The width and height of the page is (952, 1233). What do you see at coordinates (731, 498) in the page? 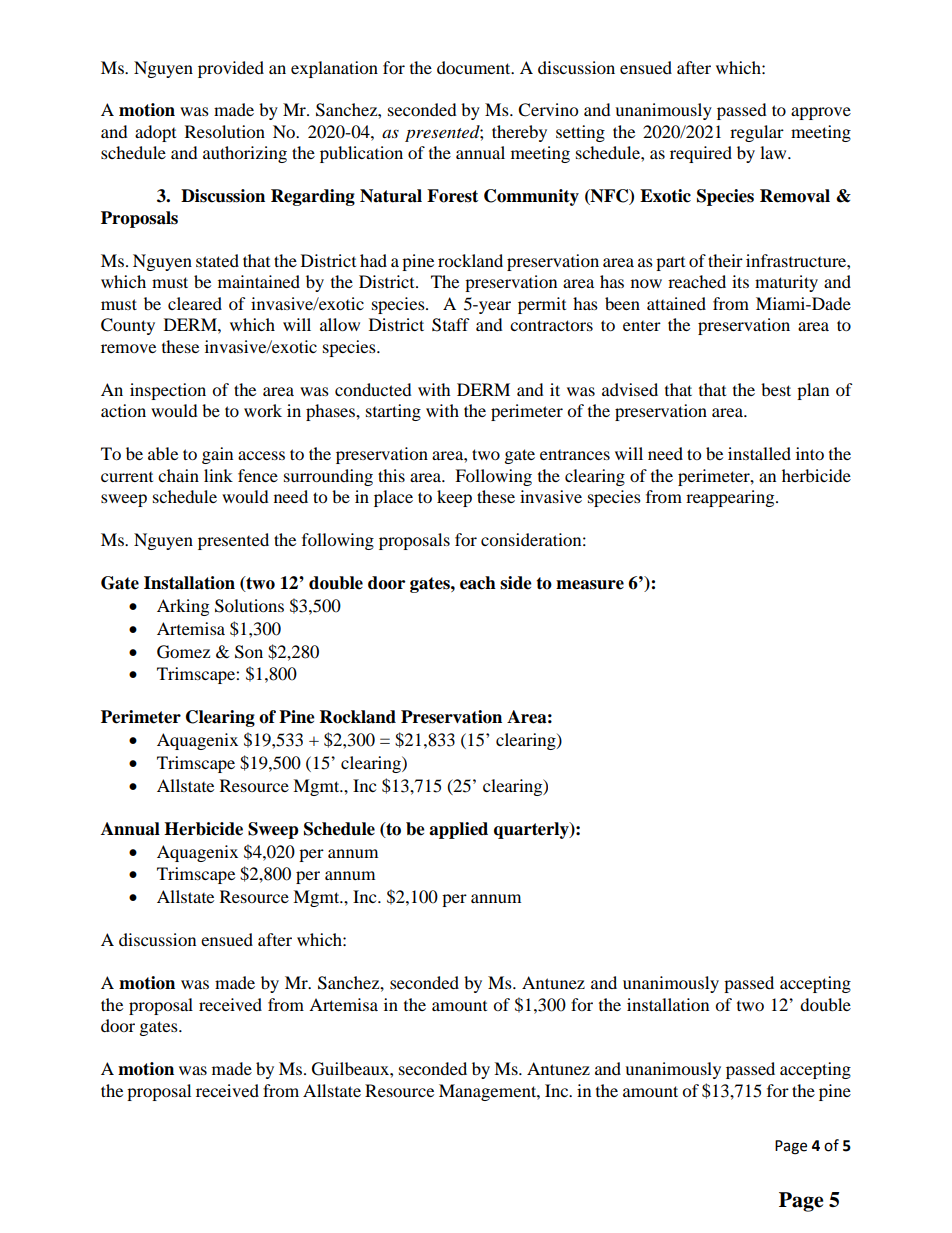
I see `reappearing` at bounding box center [731, 498].
